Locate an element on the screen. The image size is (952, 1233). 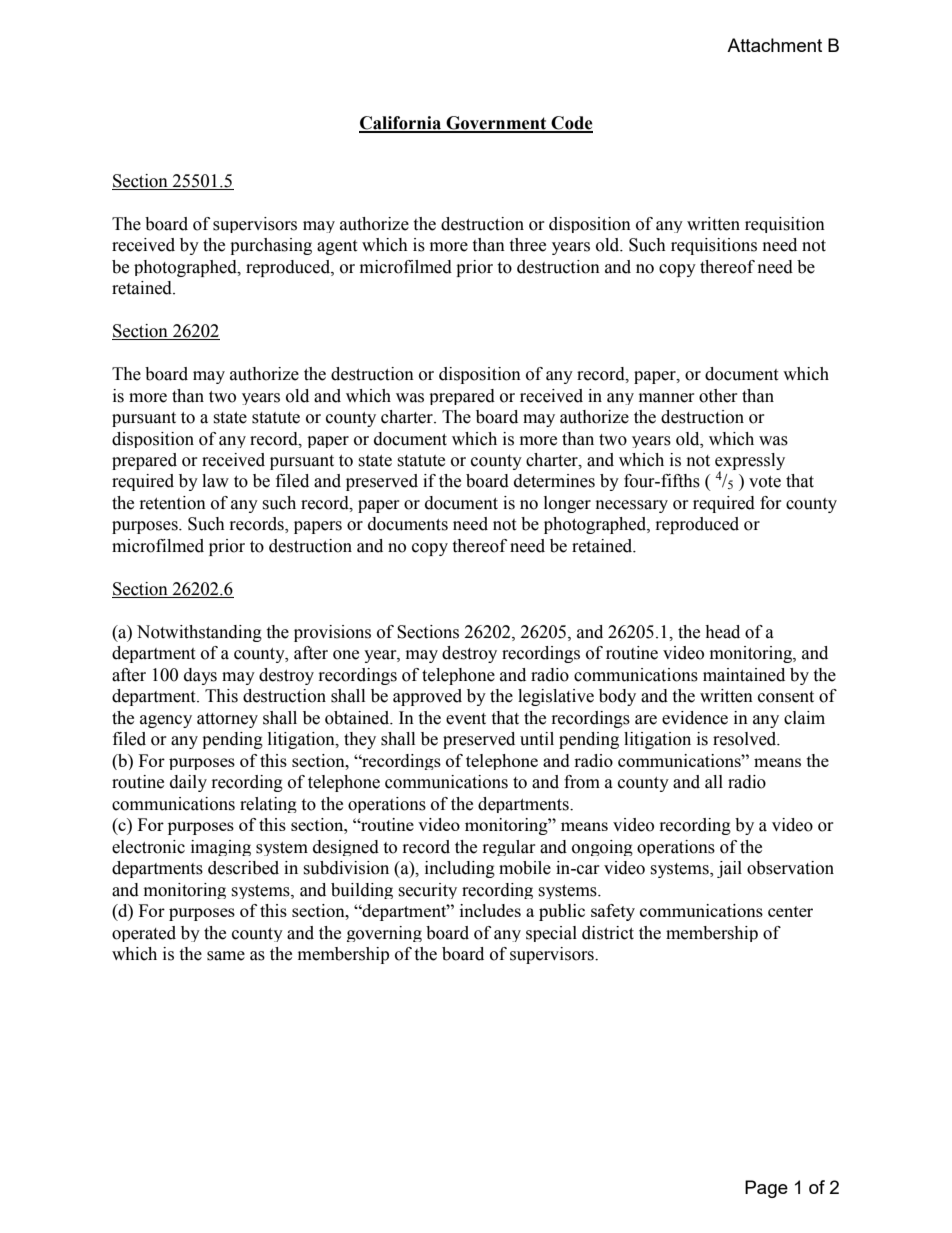
Code is located at coordinates (571, 124).
